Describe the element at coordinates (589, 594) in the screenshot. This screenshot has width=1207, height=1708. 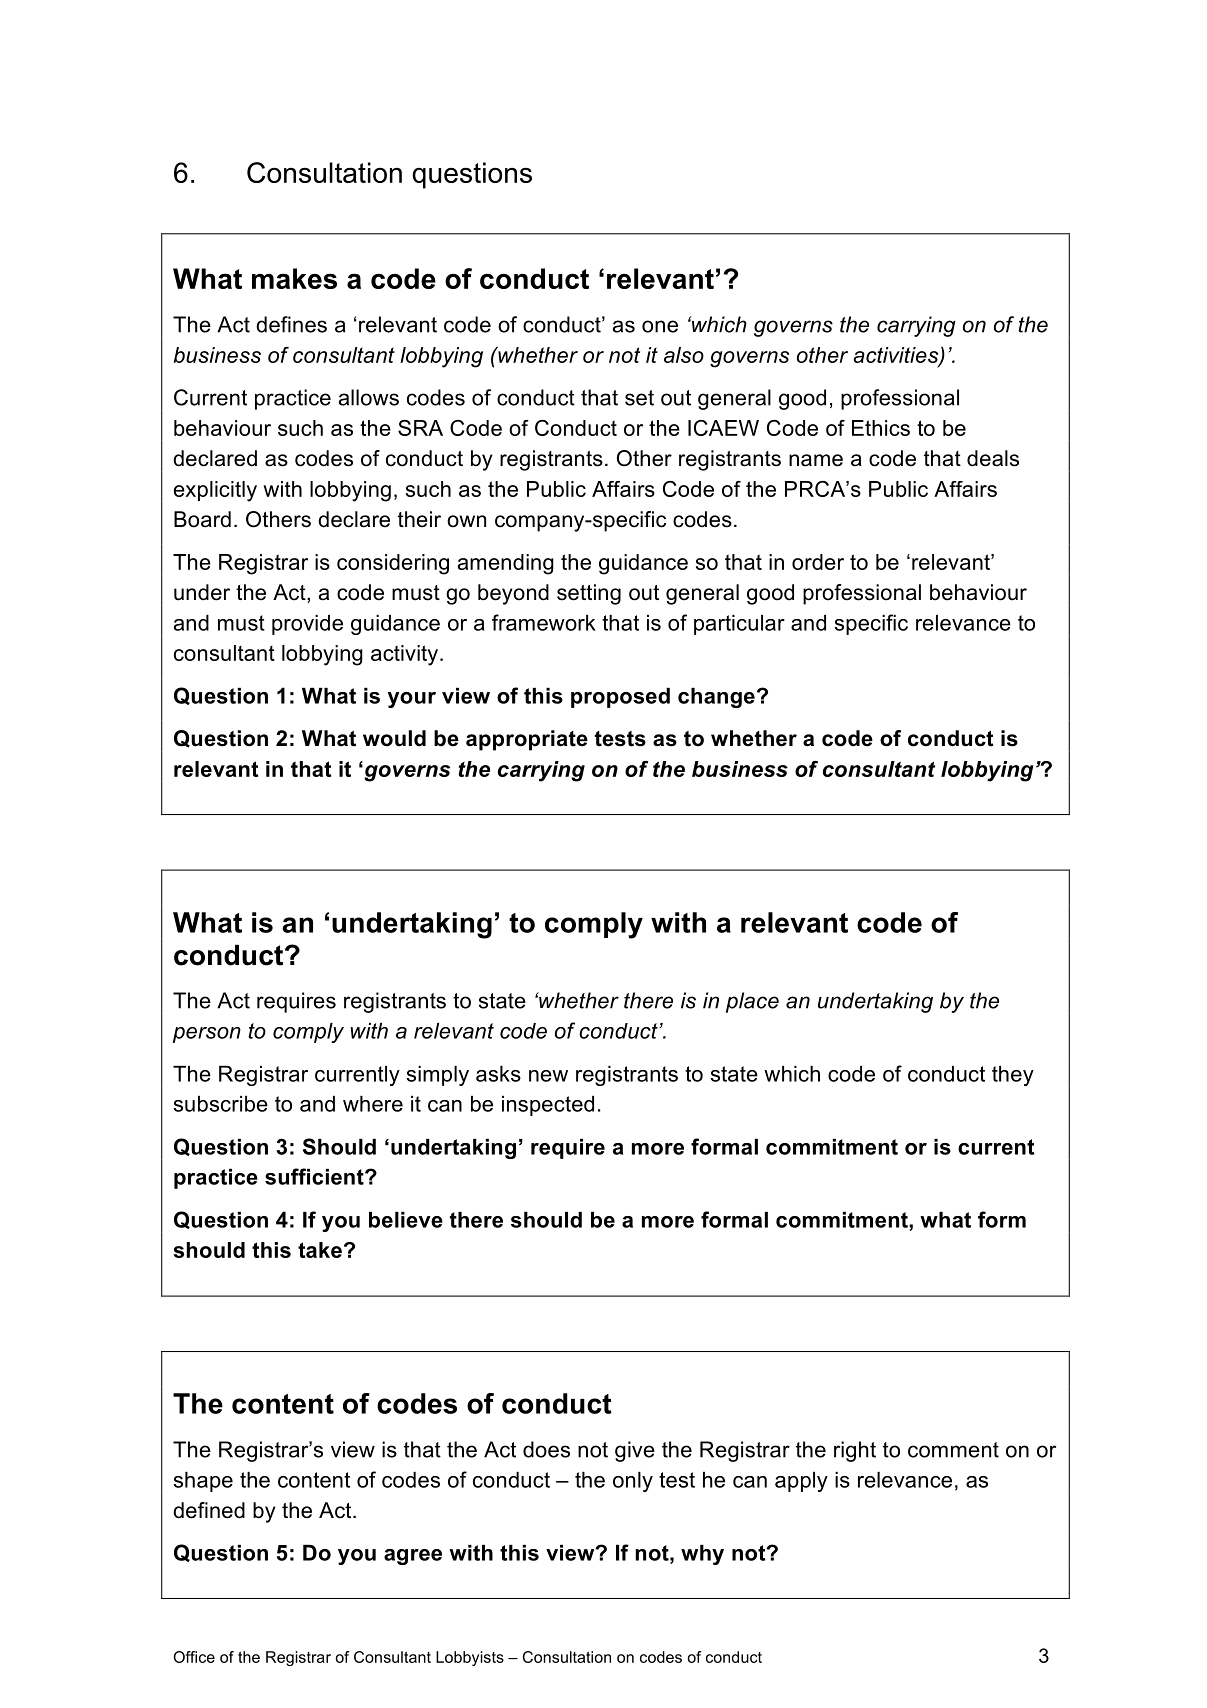
I see `setting` at that location.
